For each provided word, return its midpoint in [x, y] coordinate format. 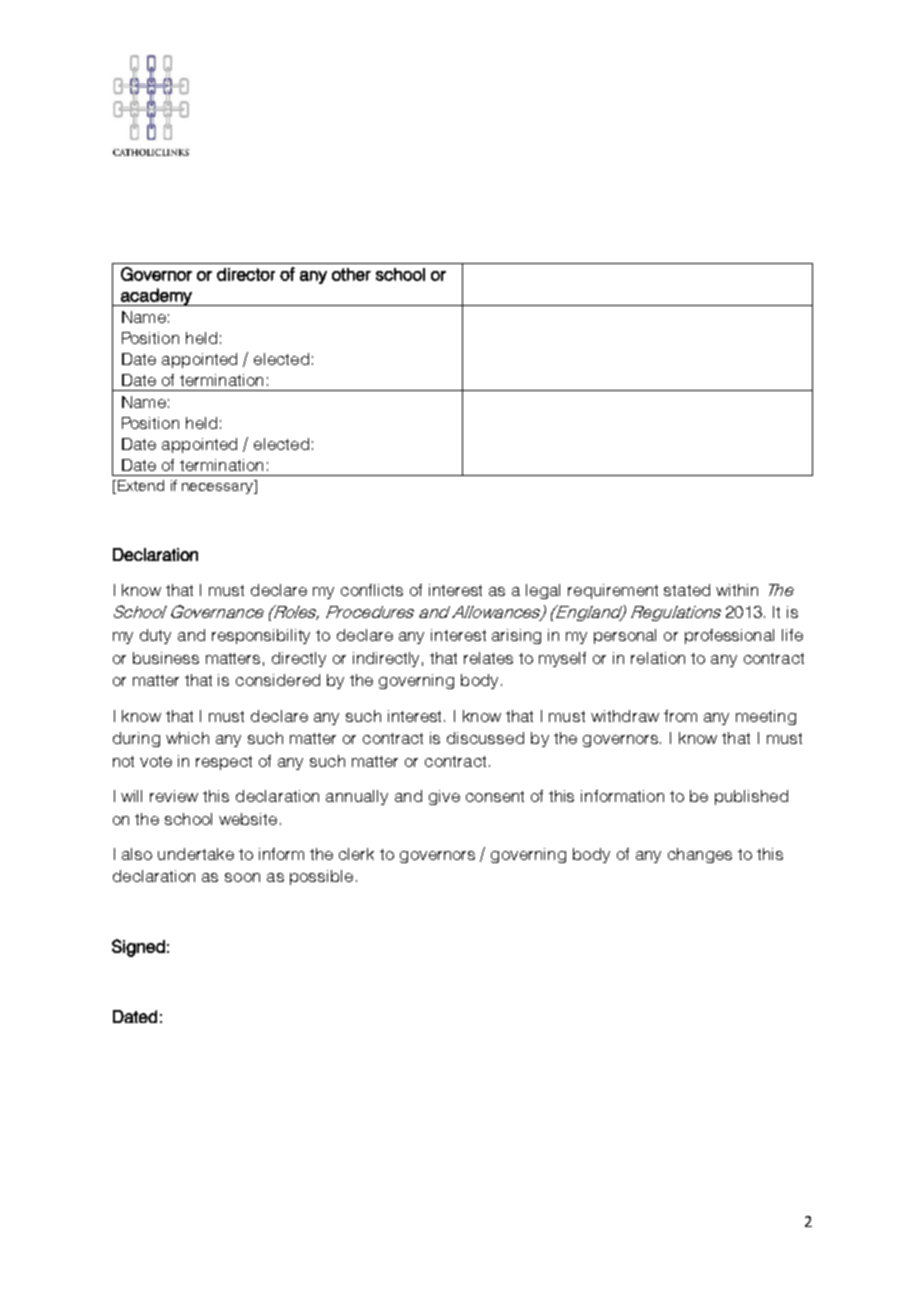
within [737, 590]
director [246, 274]
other [351, 274]
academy [156, 297]
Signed [138, 948]
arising [516, 636]
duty [155, 636]
